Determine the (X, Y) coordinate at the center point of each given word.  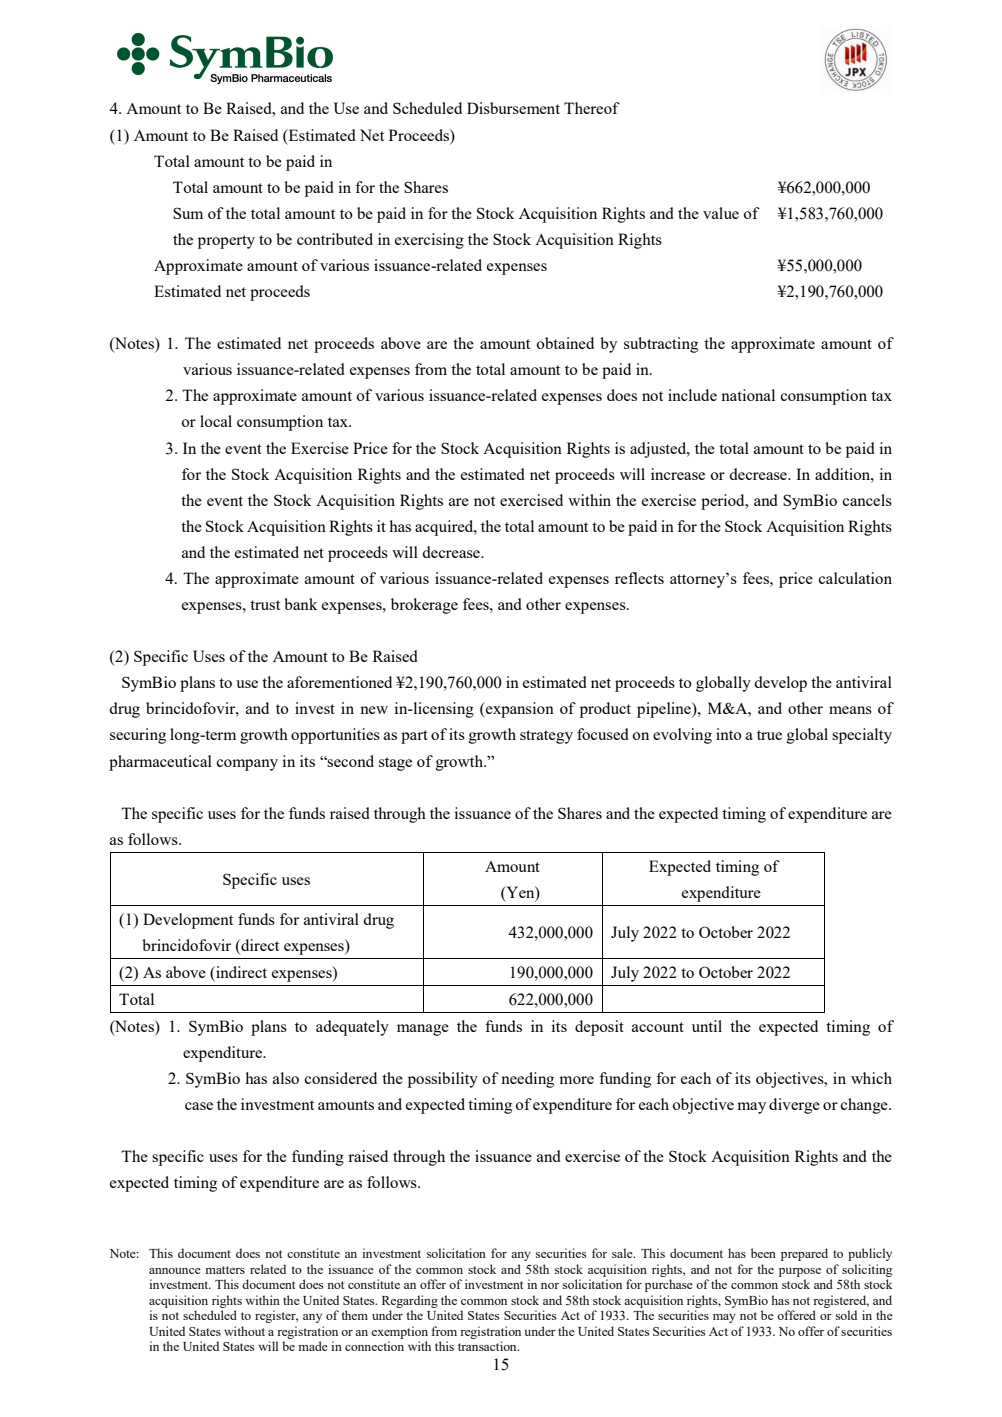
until (707, 1026)
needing (527, 1080)
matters (225, 1270)
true (769, 735)
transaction (488, 1346)
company (247, 765)
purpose (800, 1272)
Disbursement (513, 108)
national (748, 395)
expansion (519, 710)
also (286, 1078)
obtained (565, 343)
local (216, 421)
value (721, 213)
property (226, 242)
